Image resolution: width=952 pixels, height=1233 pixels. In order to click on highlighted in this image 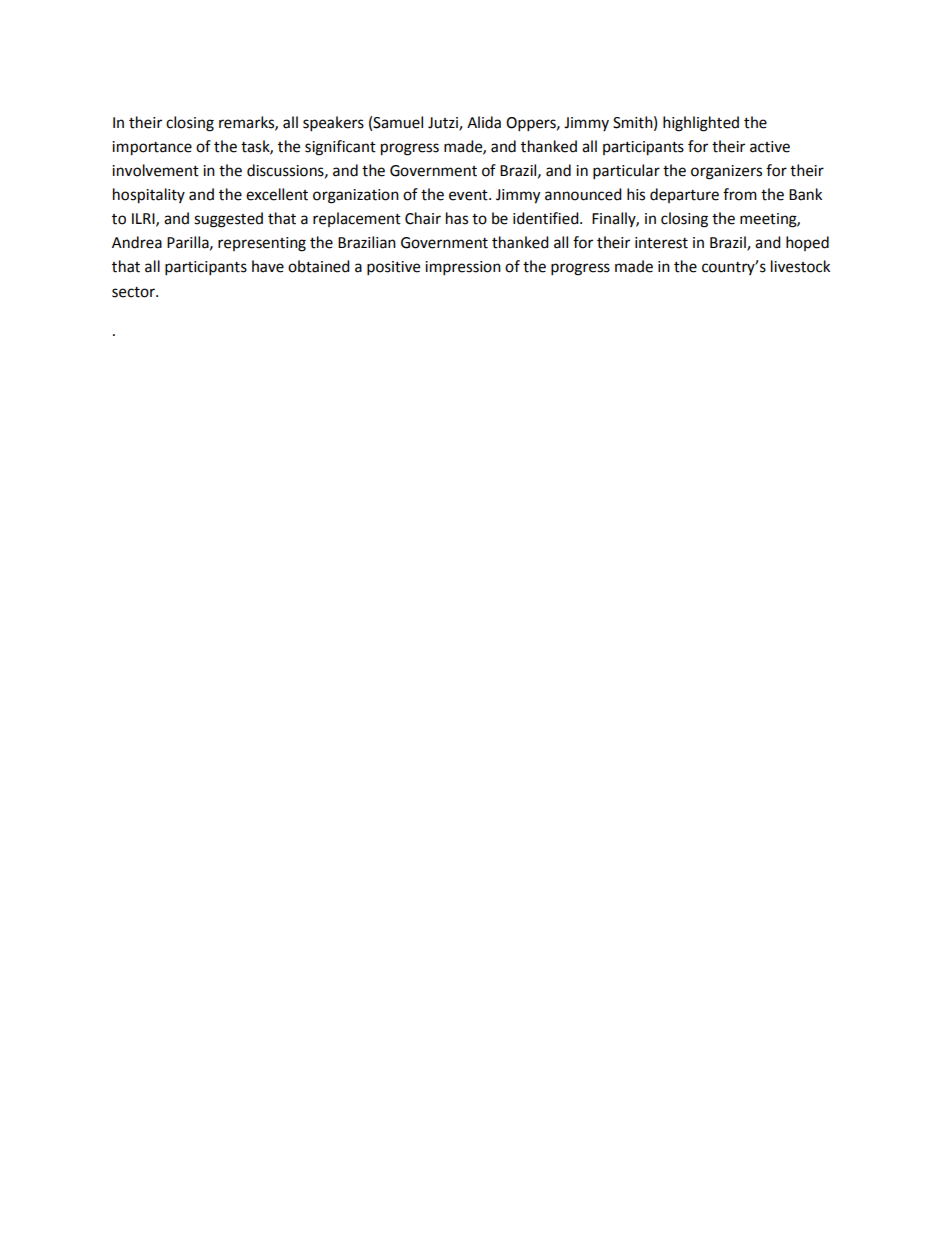, I will do `click(701, 124)`.
